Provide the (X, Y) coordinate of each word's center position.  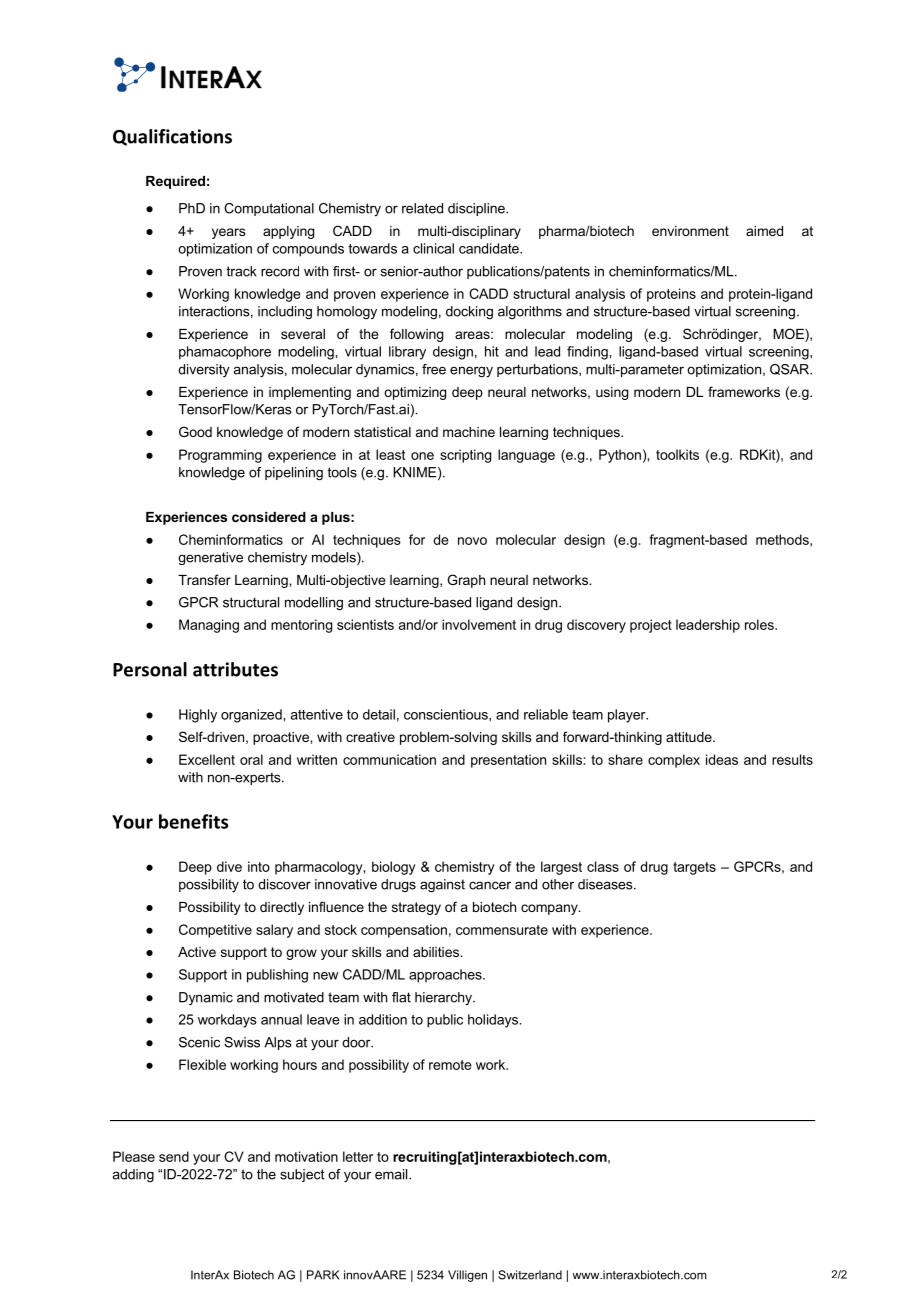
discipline (477, 209)
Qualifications (172, 137)
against (442, 886)
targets (694, 868)
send (174, 1156)
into (259, 866)
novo (472, 541)
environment (690, 231)
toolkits (677, 454)
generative (210, 558)
